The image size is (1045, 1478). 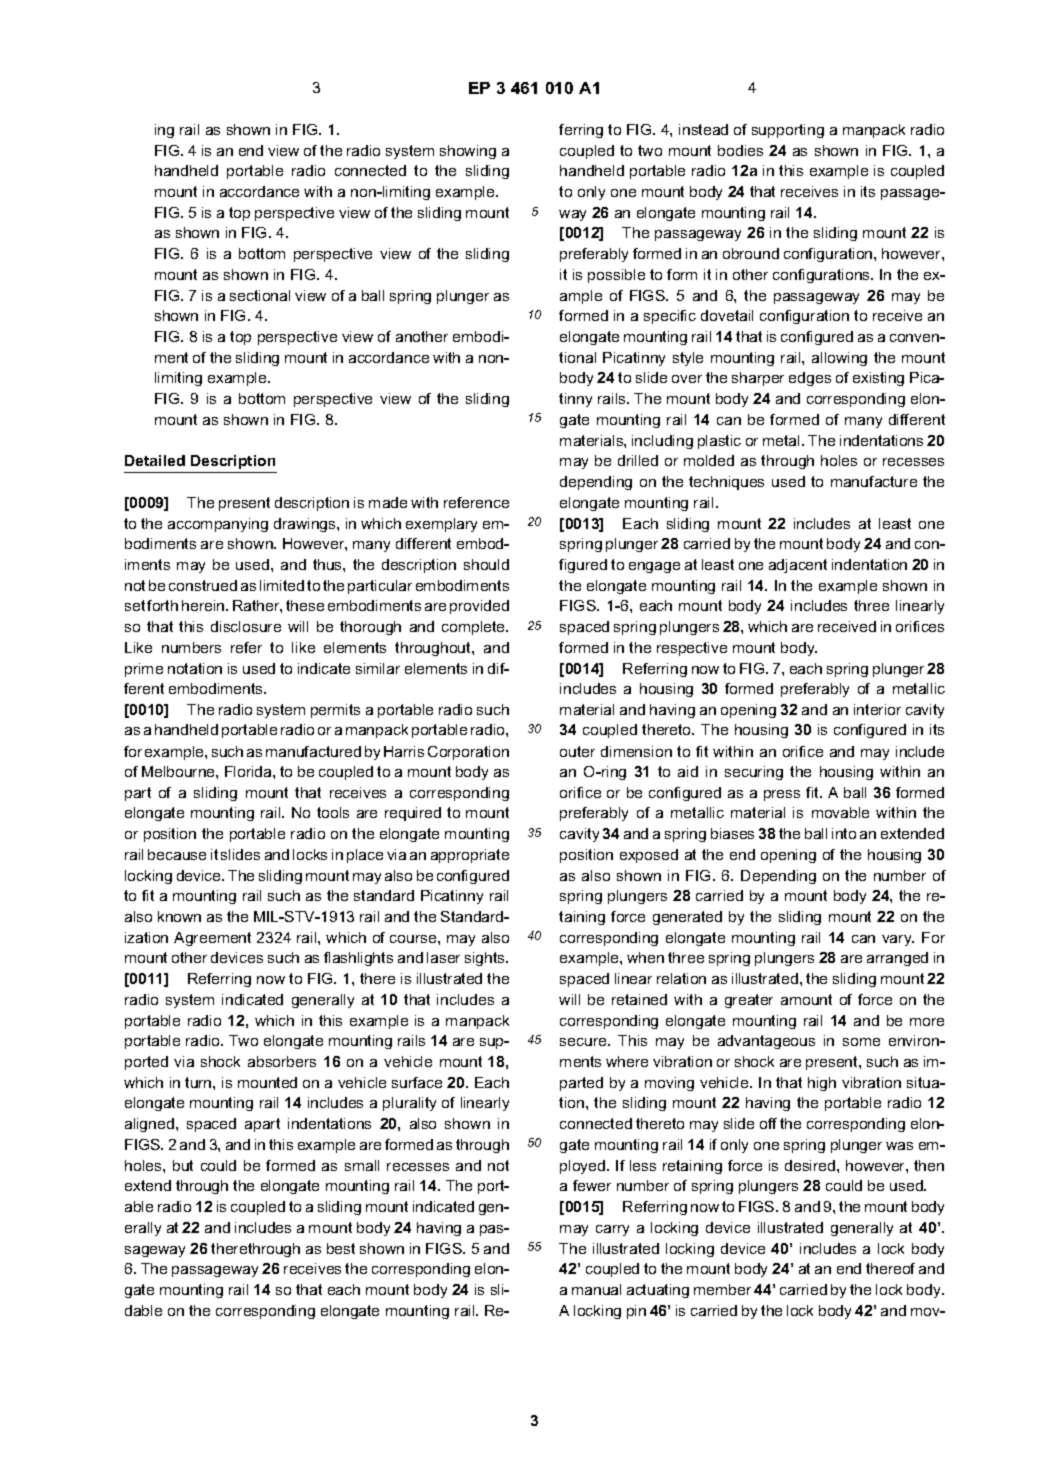 I want to click on manual, so click(x=596, y=1289).
